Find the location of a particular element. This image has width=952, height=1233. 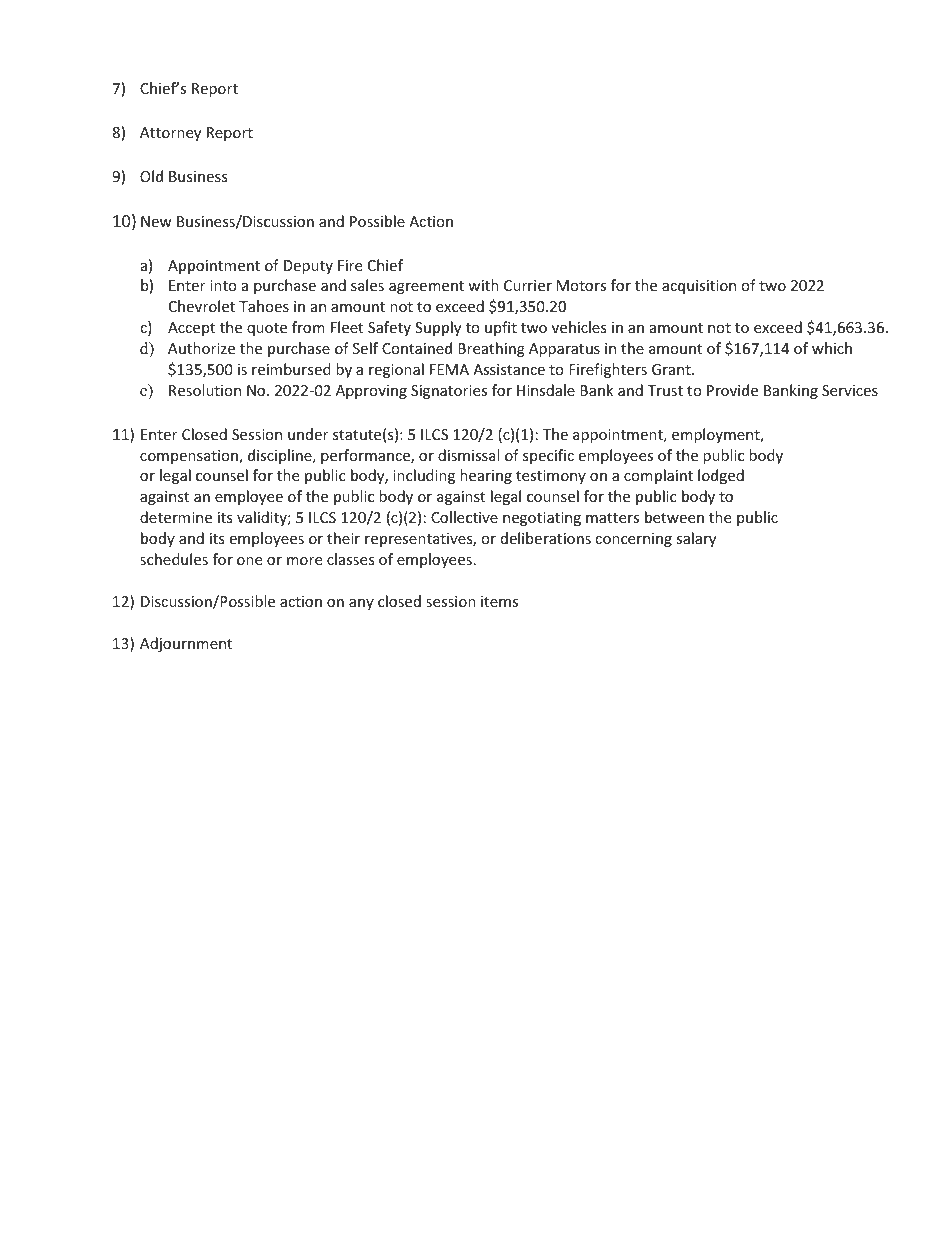

Old is located at coordinates (151, 176).
